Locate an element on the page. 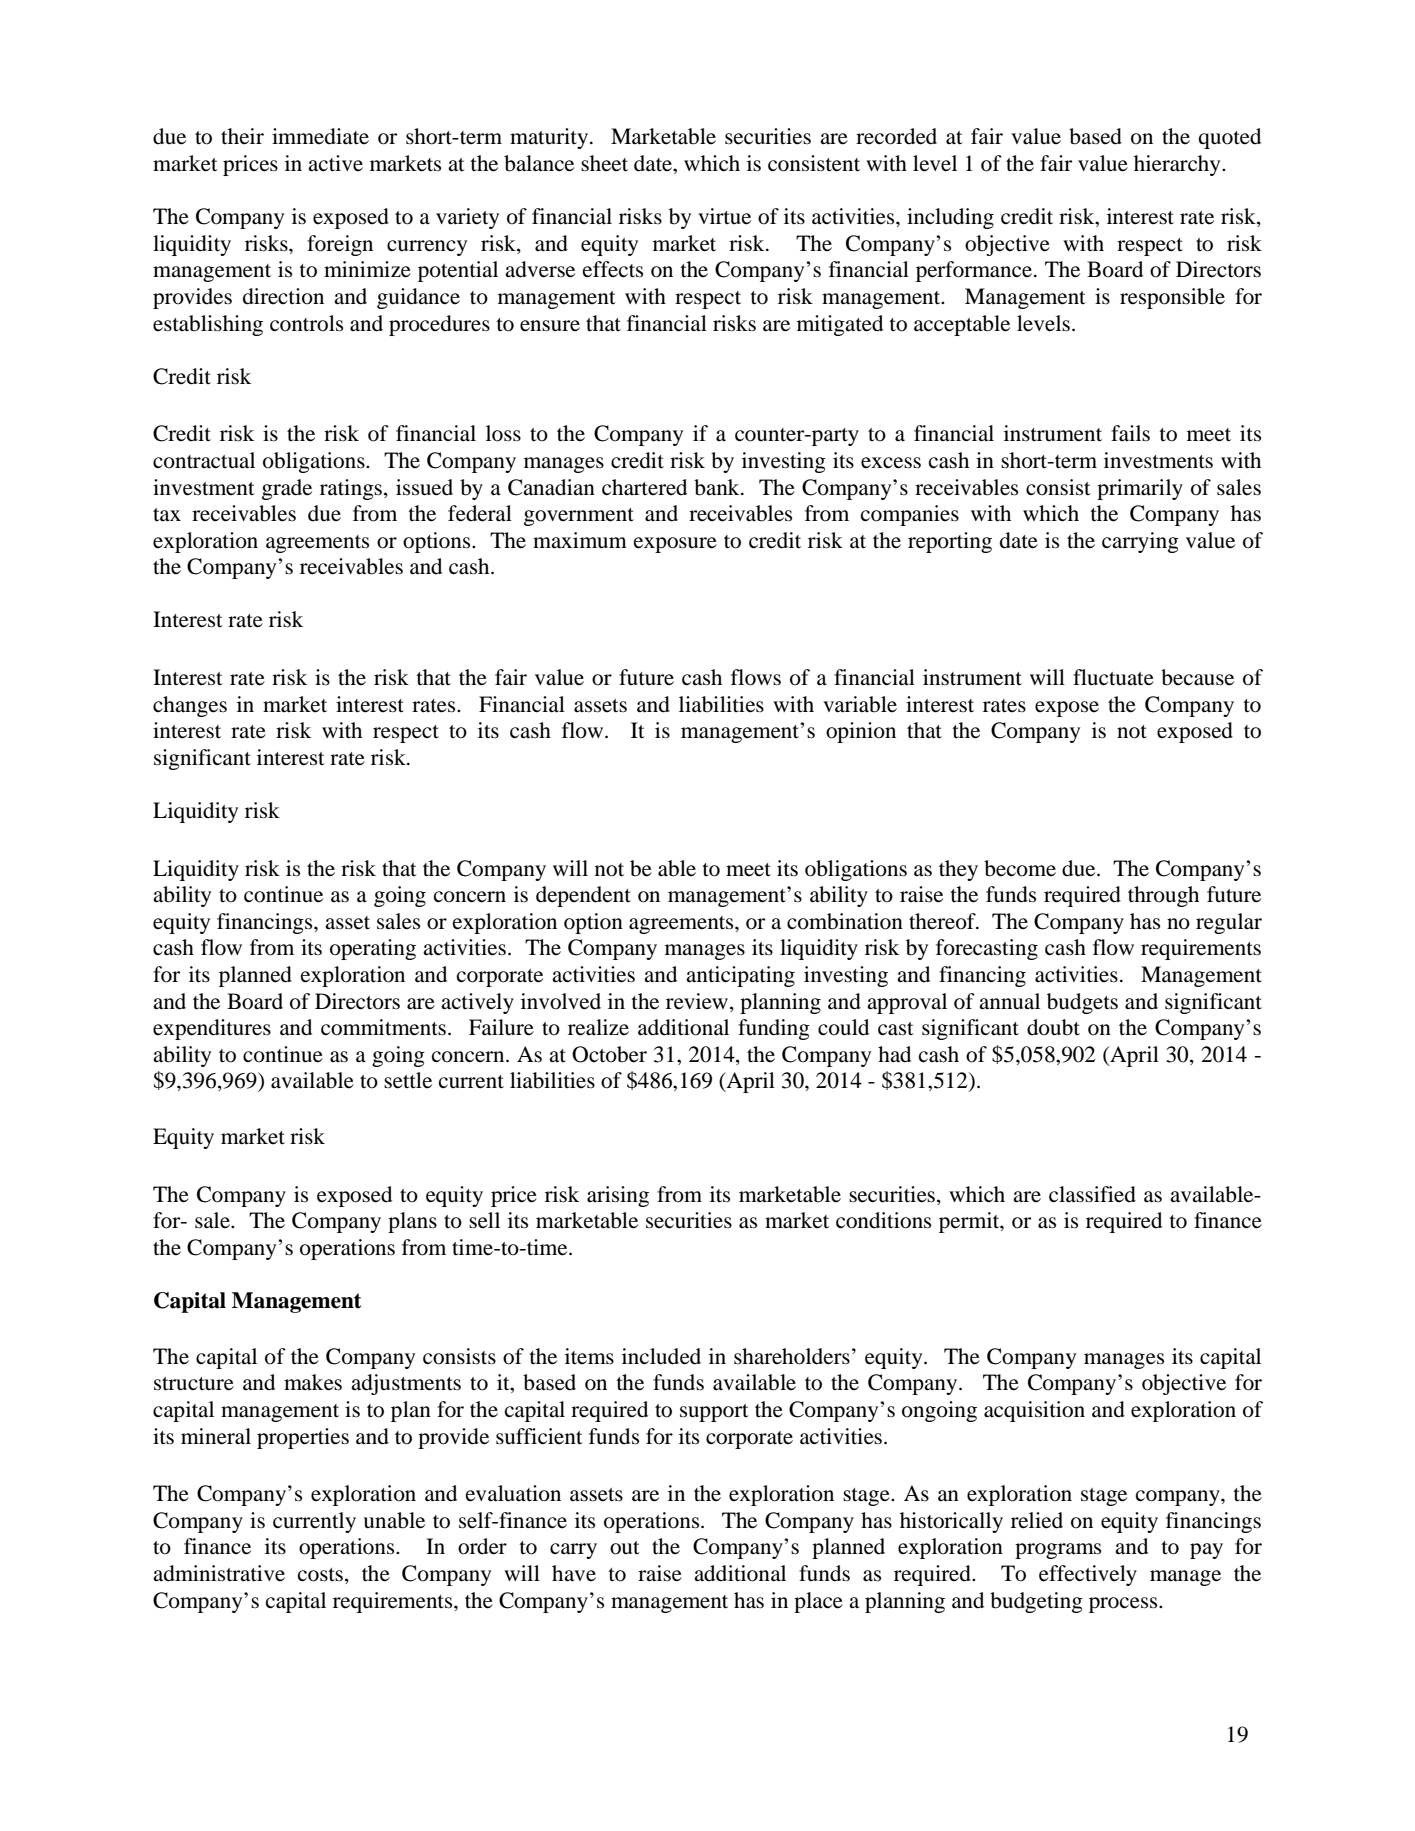  through is located at coordinates (1163, 896).
